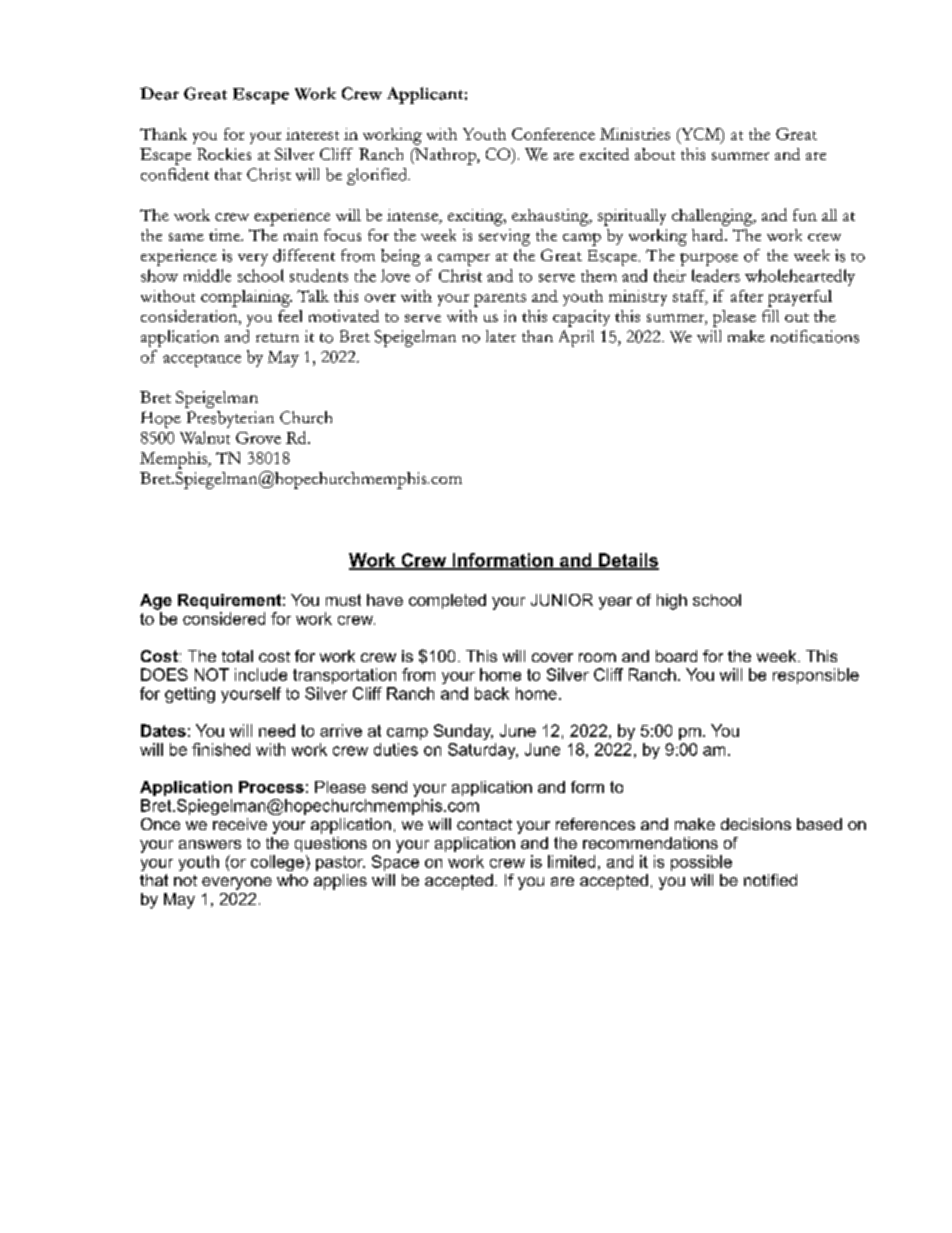 Image resolution: width=952 pixels, height=1233 pixels. What do you see at coordinates (701, 863) in the page?
I see `possible` at bounding box center [701, 863].
